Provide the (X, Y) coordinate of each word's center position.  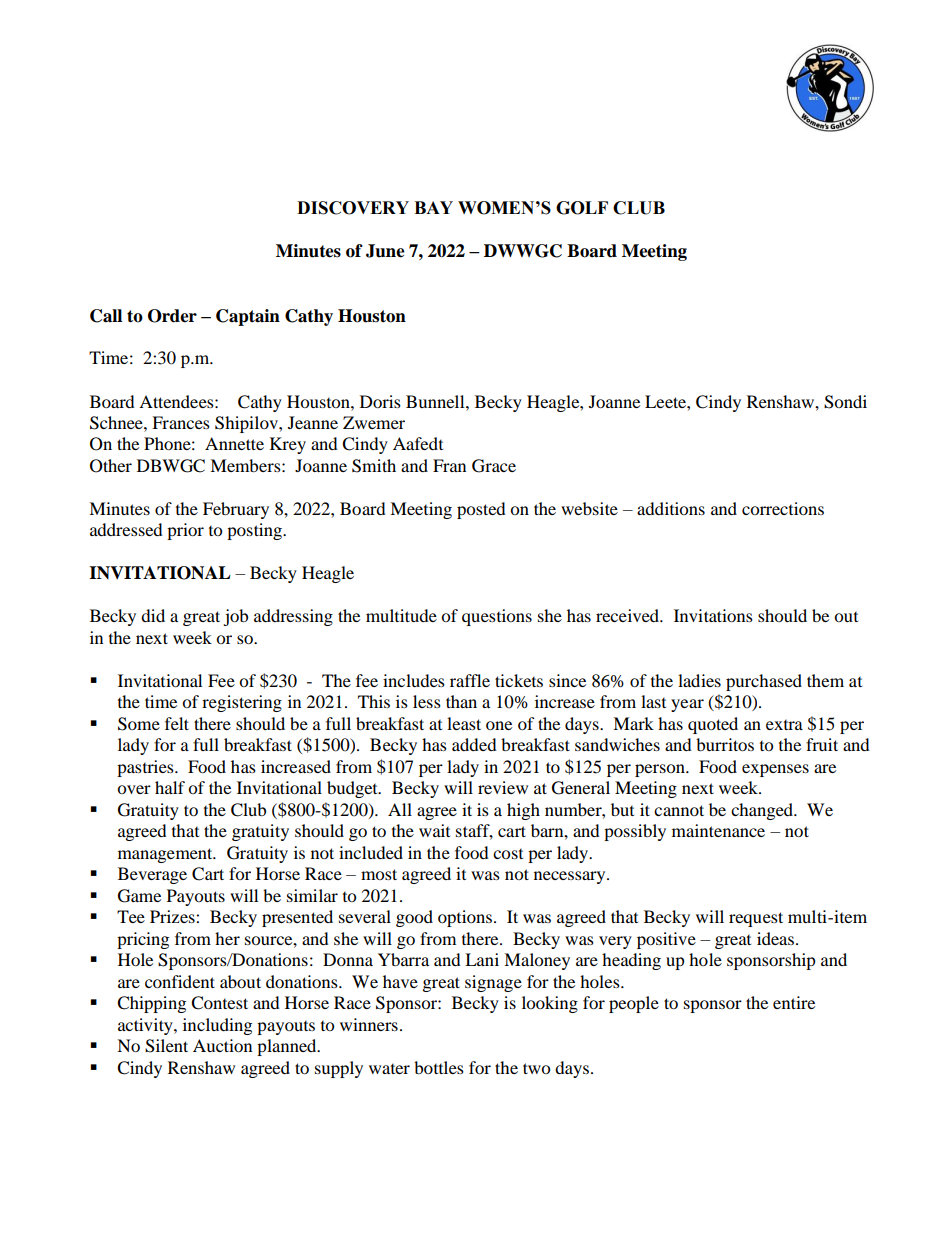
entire (794, 1002)
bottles (439, 1067)
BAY (433, 207)
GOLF (582, 208)
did (153, 615)
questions (497, 617)
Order (172, 316)
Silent (166, 1046)
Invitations (713, 615)
